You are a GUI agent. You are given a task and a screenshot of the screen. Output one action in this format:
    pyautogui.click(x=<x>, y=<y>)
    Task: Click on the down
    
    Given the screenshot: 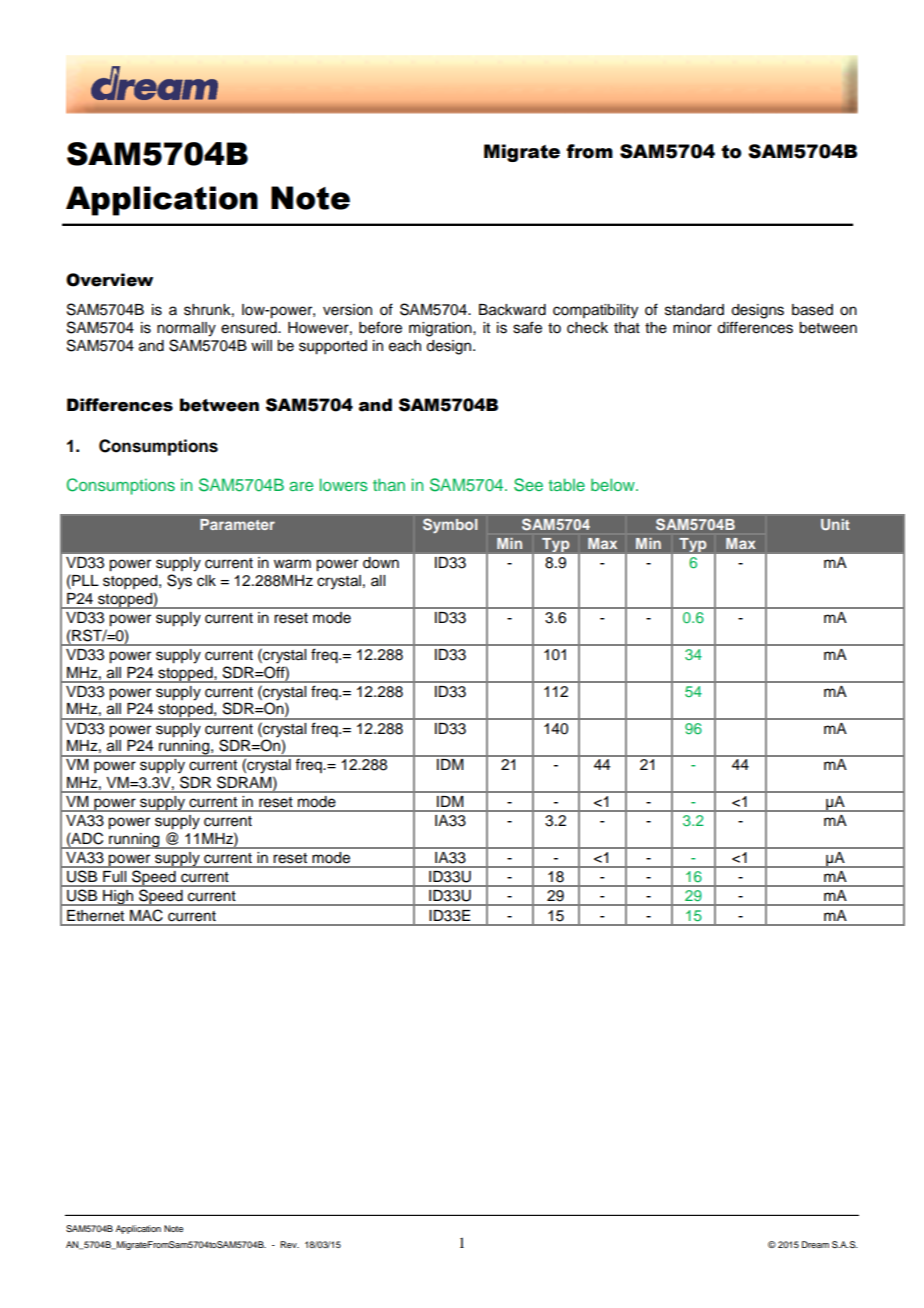 What is the action you would take?
    pyautogui.click(x=381, y=563)
